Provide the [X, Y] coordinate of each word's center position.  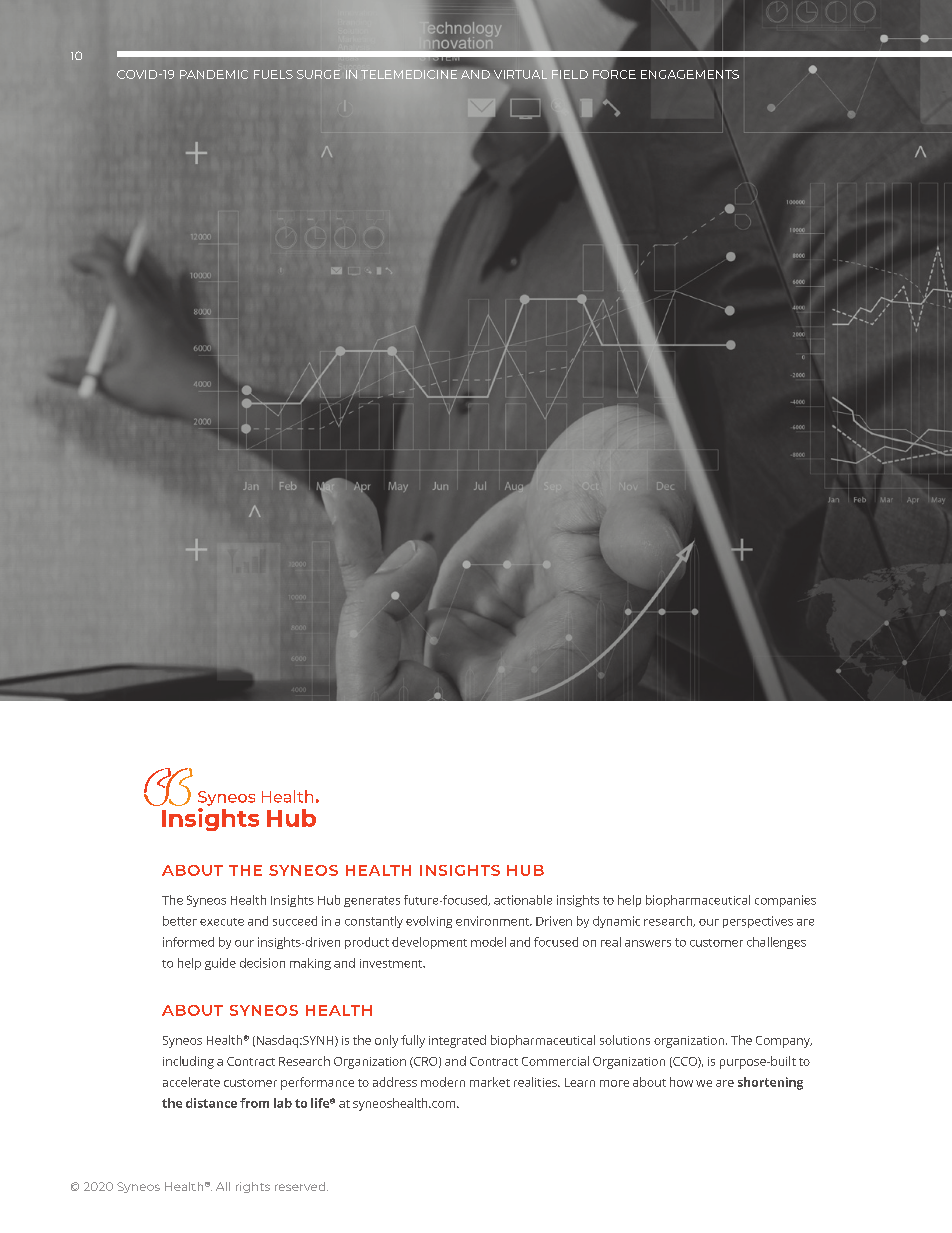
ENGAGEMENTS [690, 74]
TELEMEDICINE [409, 73]
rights [253, 1187]
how [681, 1082]
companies [785, 901]
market [490, 1082]
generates [372, 901]
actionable [523, 900]
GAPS [220, 74]
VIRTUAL [520, 74]
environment [494, 921]
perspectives [758, 922]
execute [222, 922]
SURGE [318, 74]
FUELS [273, 74]
